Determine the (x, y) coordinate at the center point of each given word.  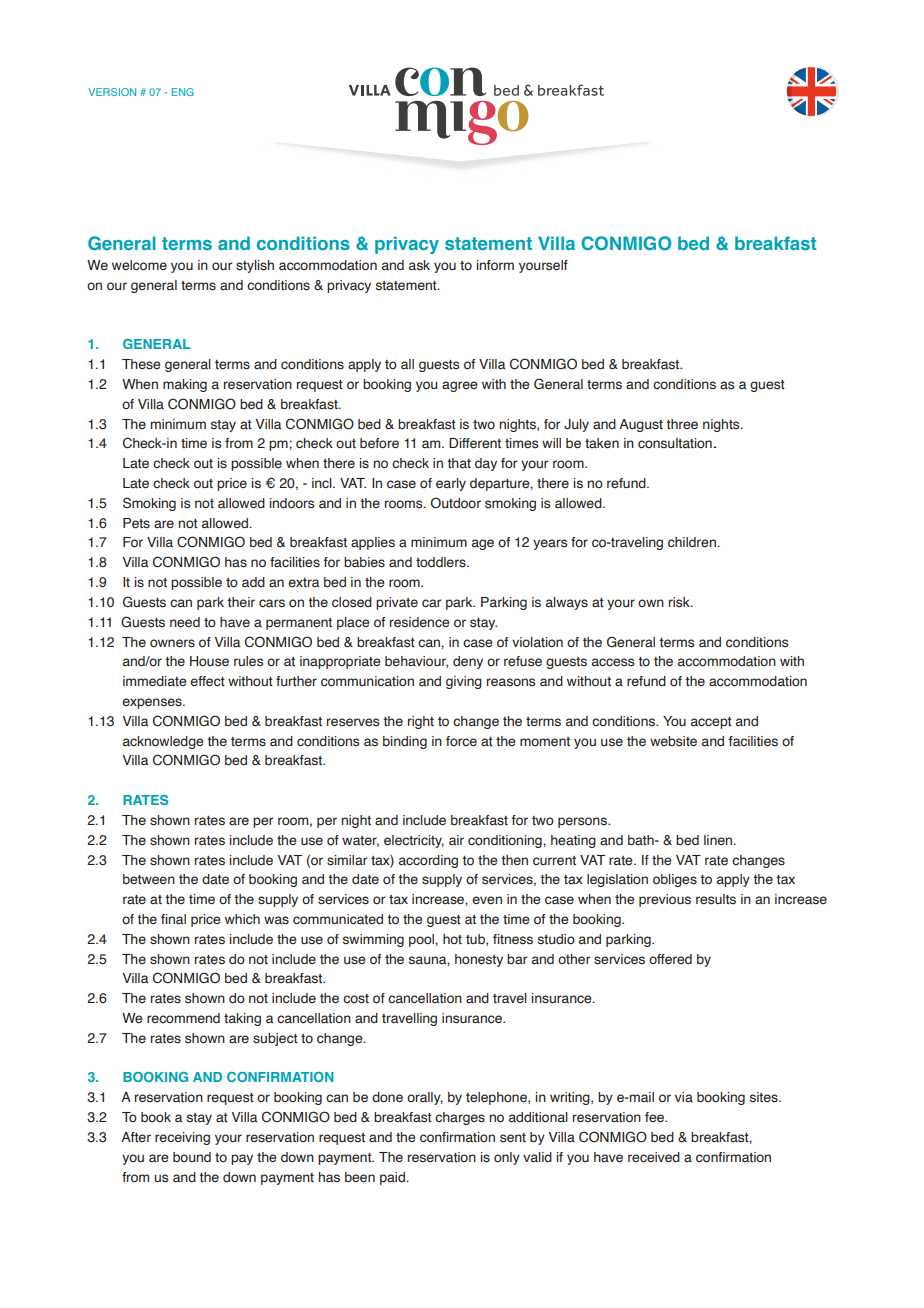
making (185, 385)
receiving (182, 1138)
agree (459, 386)
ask (419, 265)
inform (495, 265)
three (682, 424)
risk (680, 602)
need (185, 622)
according (428, 861)
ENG (183, 92)
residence (419, 622)
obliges (675, 880)
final (173, 919)
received (654, 1157)
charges (460, 1118)
